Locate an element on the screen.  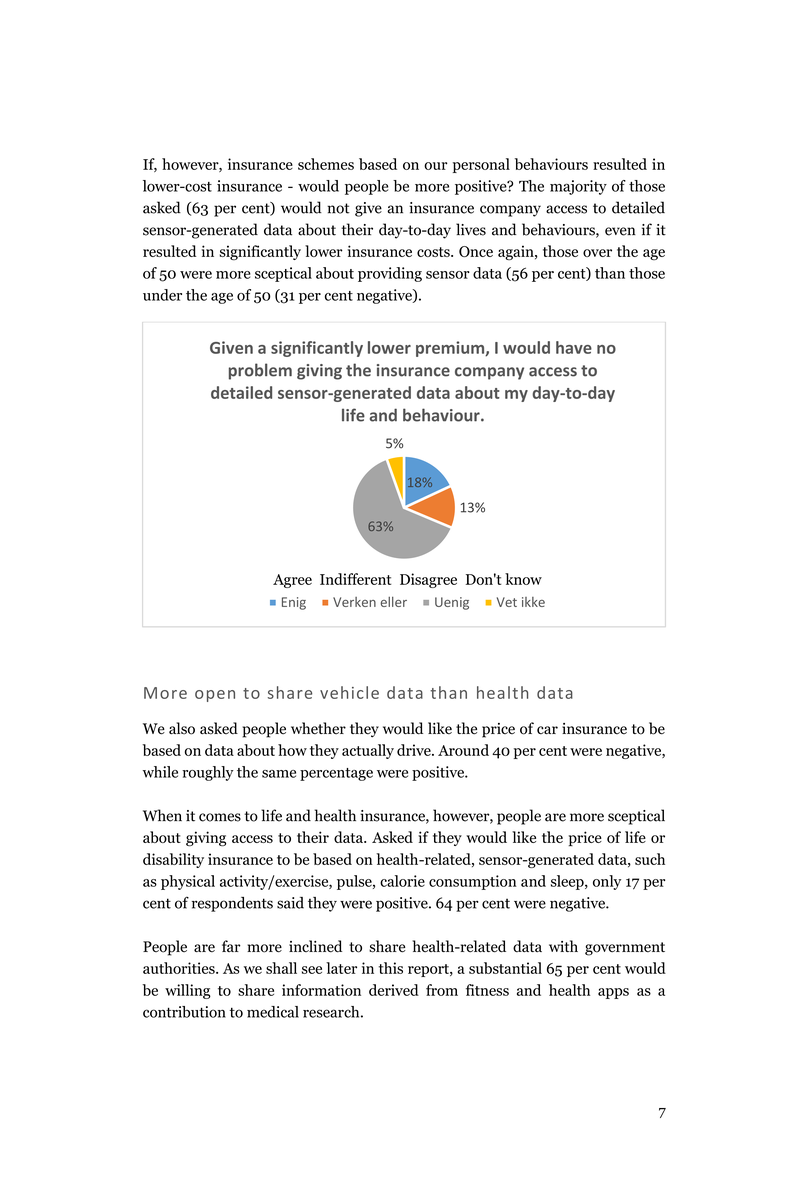
not is located at coordinates (338, 208).
